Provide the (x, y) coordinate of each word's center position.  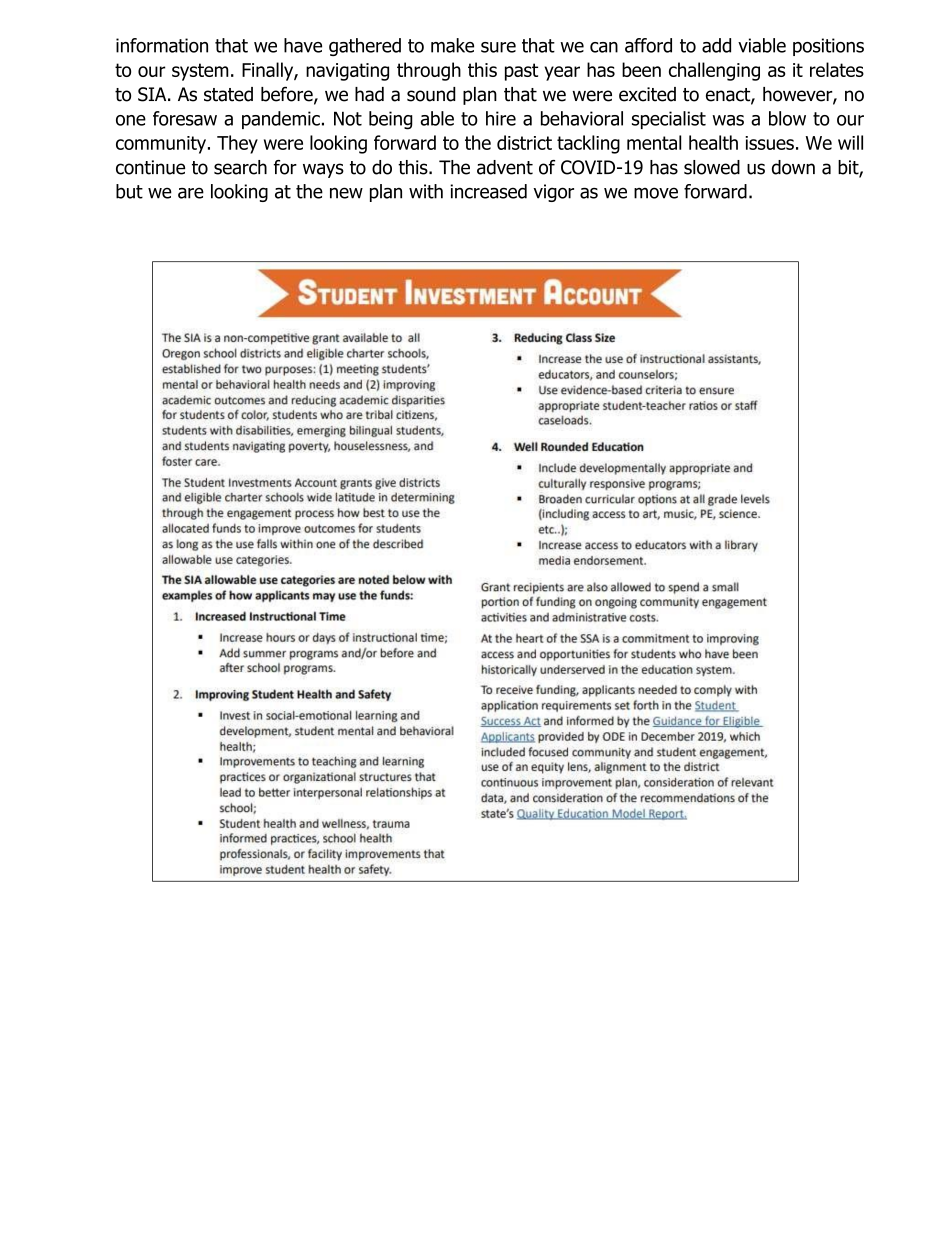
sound (431, 94)
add (716, 45)
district (524, 142)
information (162, 45)
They (237, 144)
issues (769, 143)
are (191, 193)
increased (488, 191)
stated (228, 94)
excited (647, 94)
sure (498, 47)
